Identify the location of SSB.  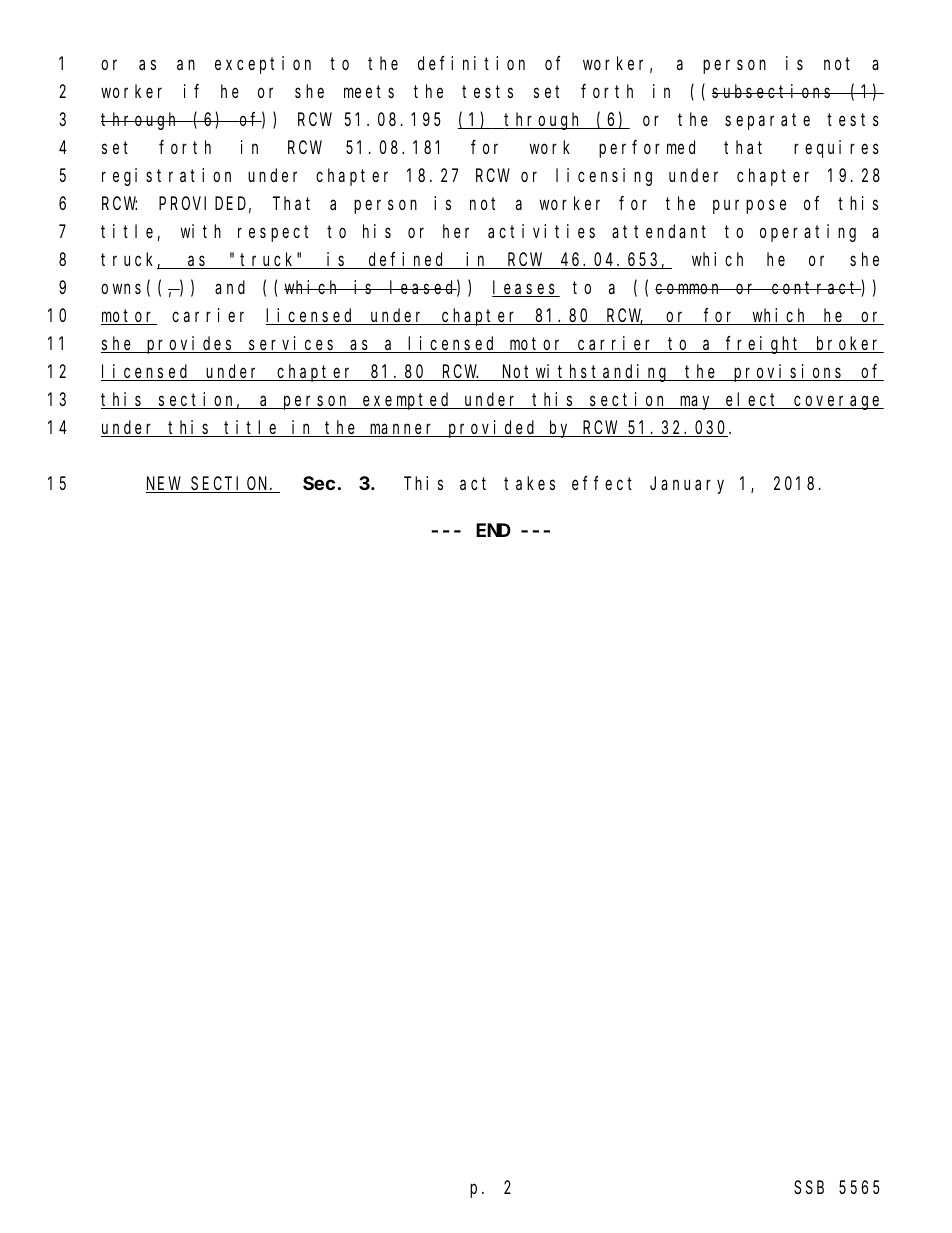
(809, 1188).
